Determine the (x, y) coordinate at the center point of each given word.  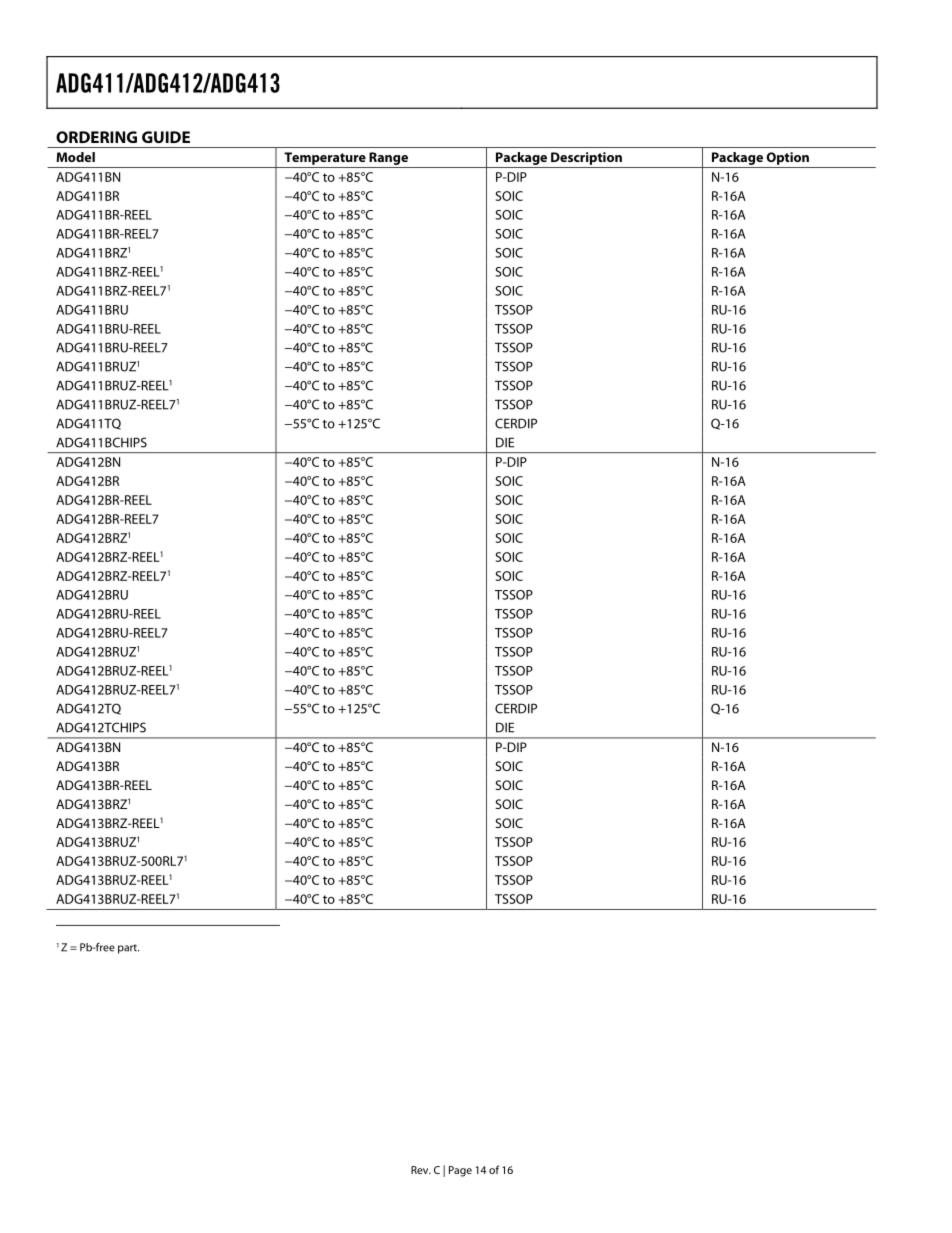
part (128, 949)
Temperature (325, 158)
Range (388, 158)
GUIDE (166, 137)
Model (75, 157)
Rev (421, 1170)
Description (586, 158)
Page (460, 1171)
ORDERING (96, 137)
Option (787, 158)
